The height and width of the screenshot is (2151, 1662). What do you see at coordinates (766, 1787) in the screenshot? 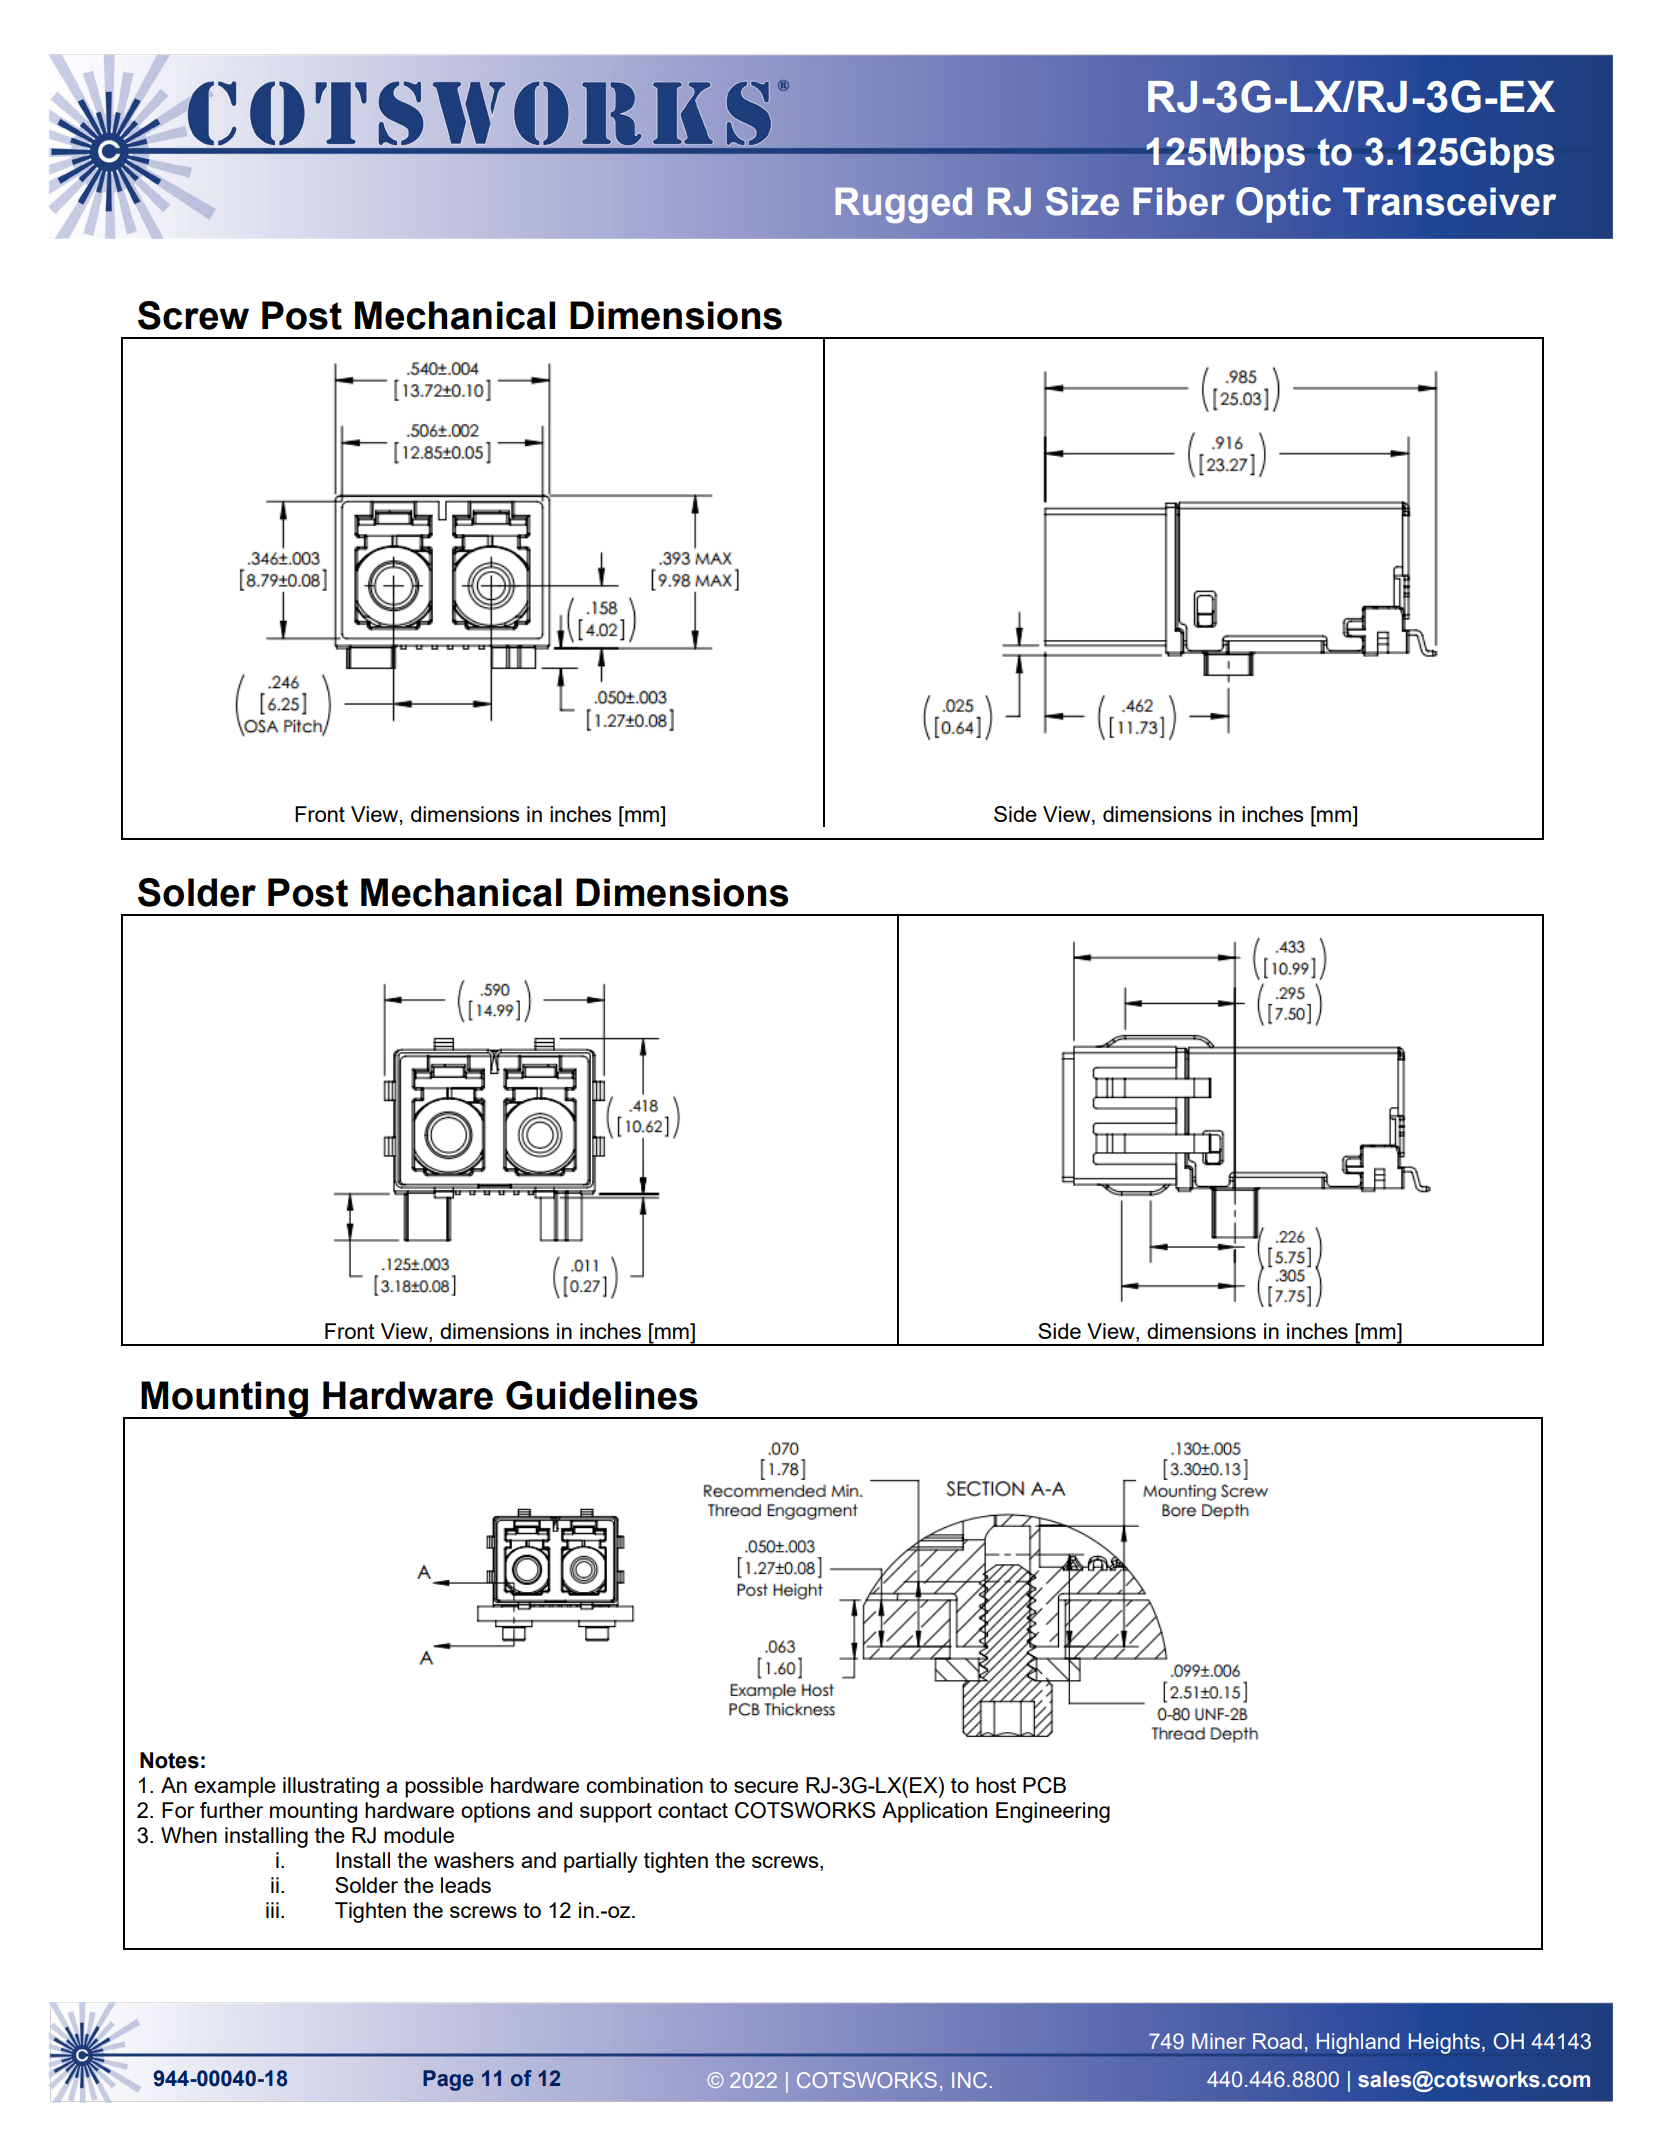
I see `secure` at bounding box center [766, 1787].
